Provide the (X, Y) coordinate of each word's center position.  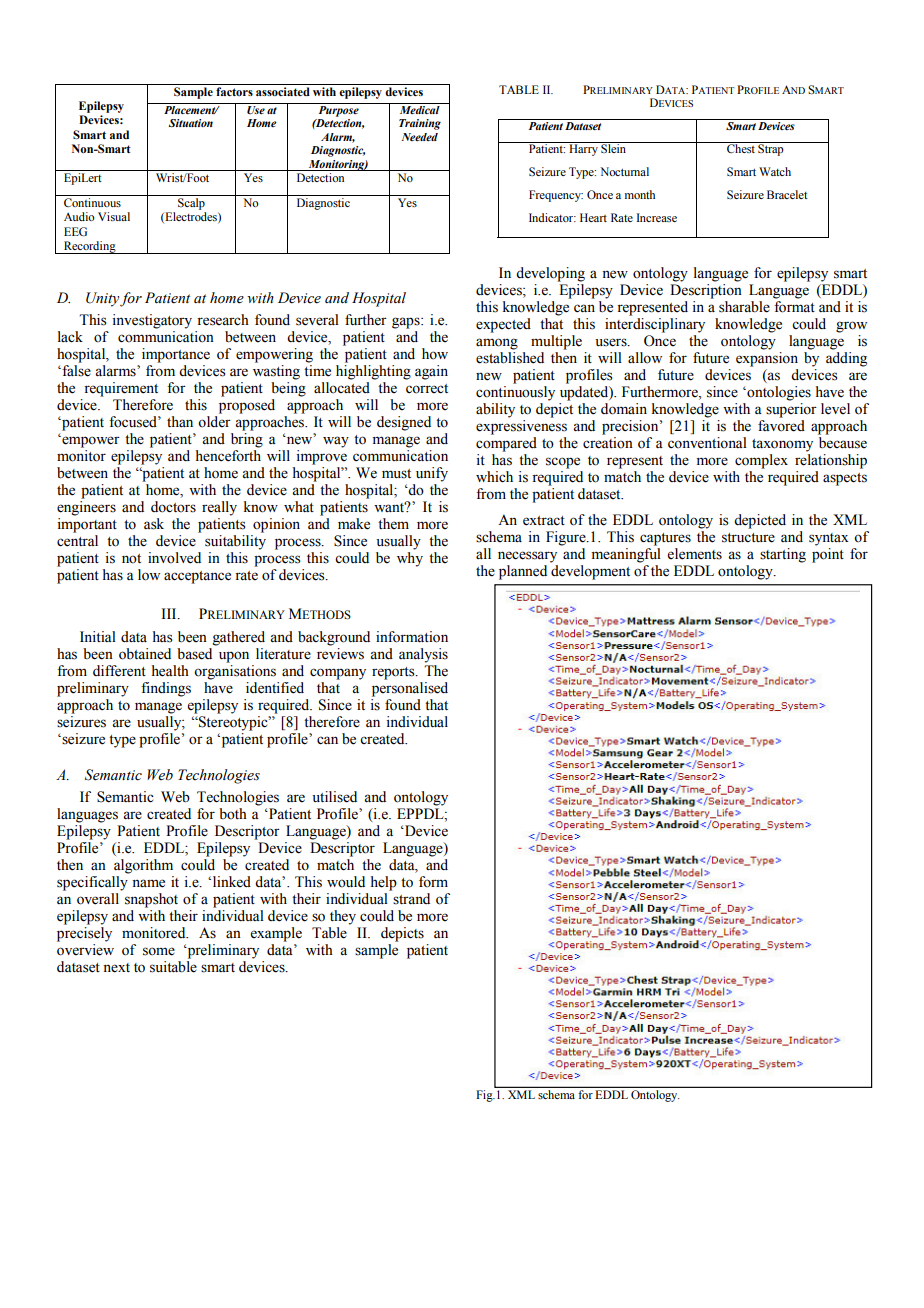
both (233, 814)
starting (783, 555)
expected (503, 325)
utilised (334, 797)
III (170, 613)
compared (506, 444)
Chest (741, 147)
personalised (410, 689)
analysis (423, 655)
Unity (102, 299)
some (159, 951)
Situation (190, 123)
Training (420, 124)
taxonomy (782, 445)
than (180, 421)
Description (706, 291)
